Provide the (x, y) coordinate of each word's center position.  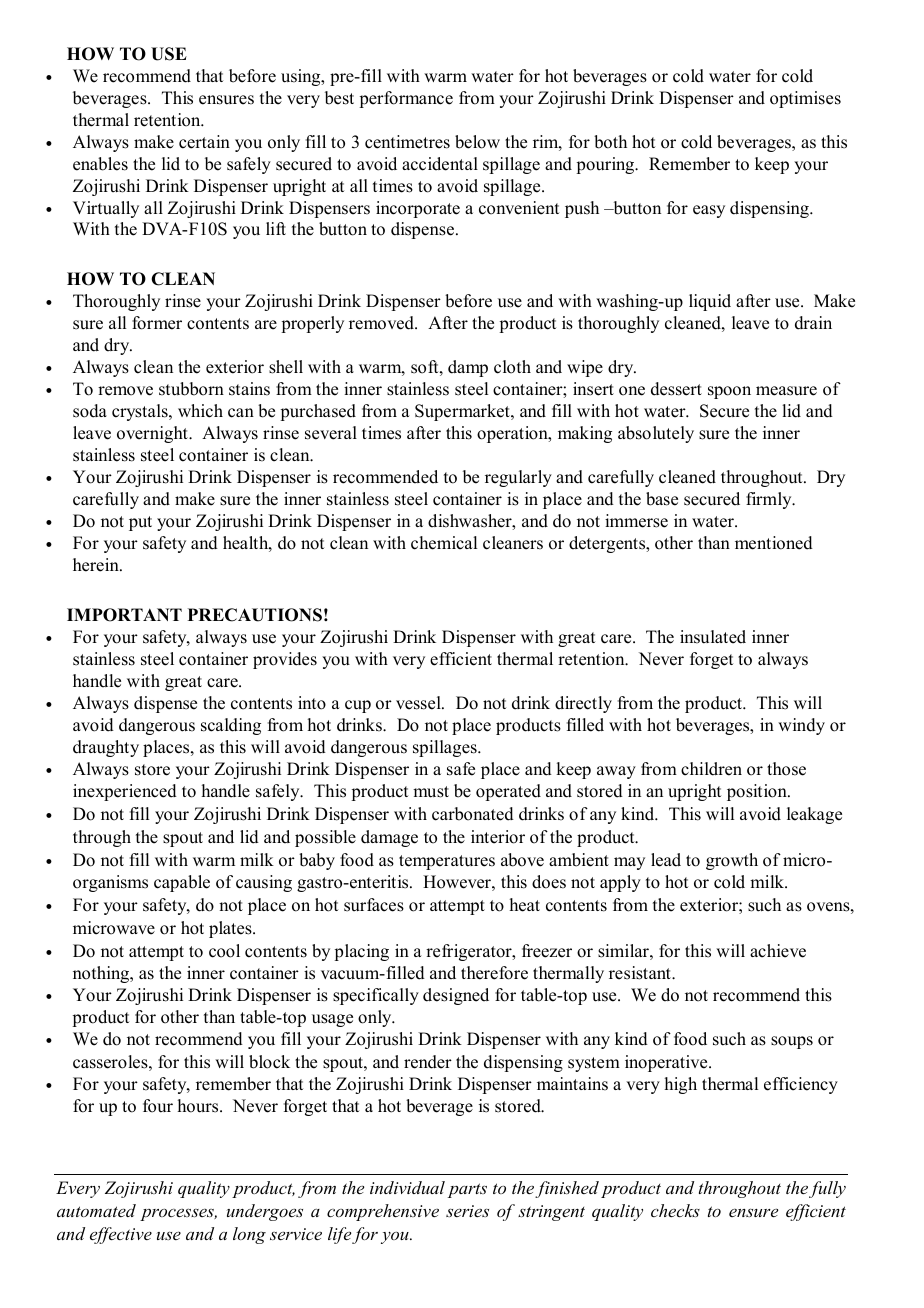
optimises (805, 99)
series (467, 1211)
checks (675, 1210)
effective (121, 1235)
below (477, 142)
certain (204, 142)
